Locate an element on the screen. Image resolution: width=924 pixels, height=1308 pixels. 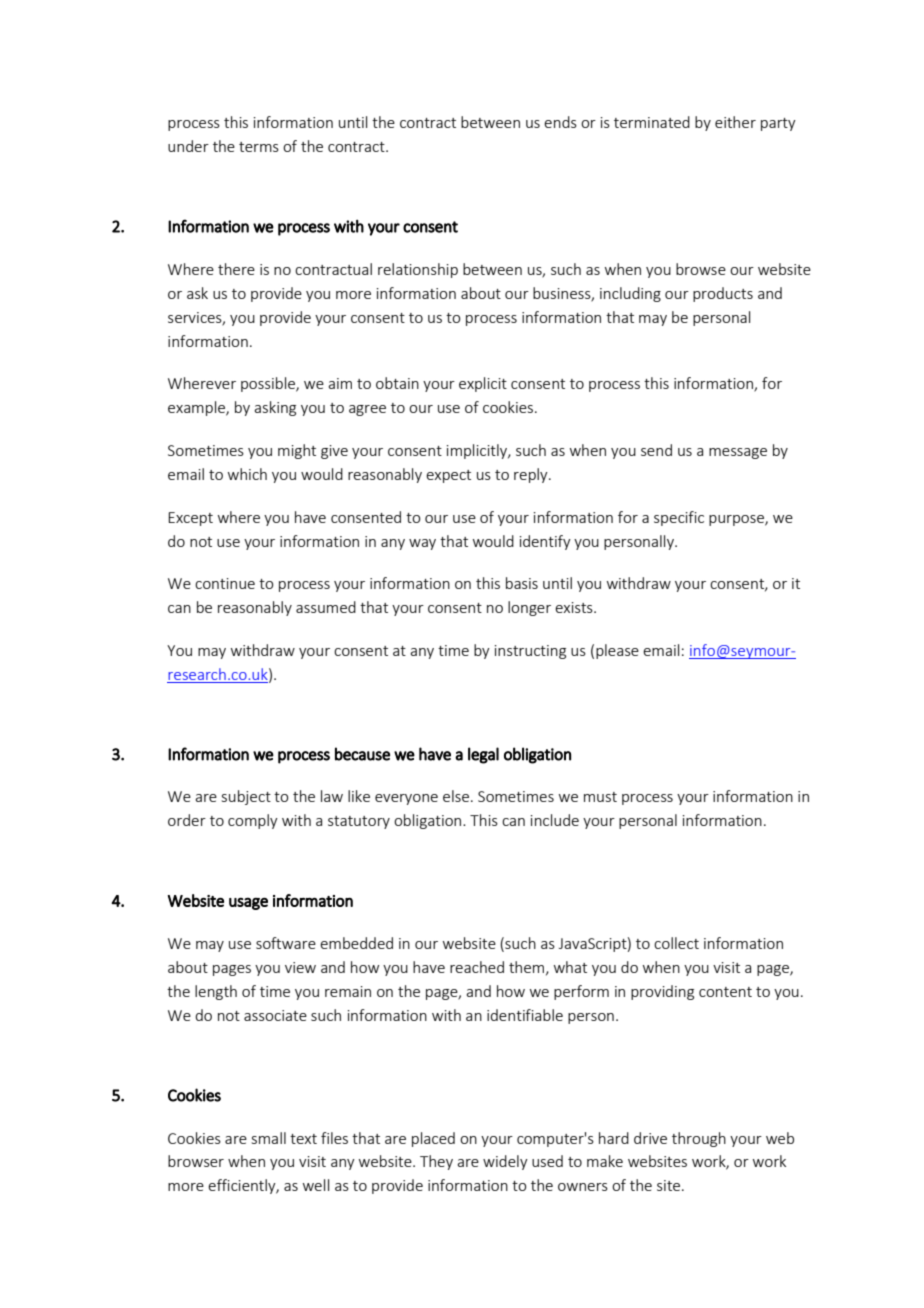
widely is located at coordinates (505, 1162).
